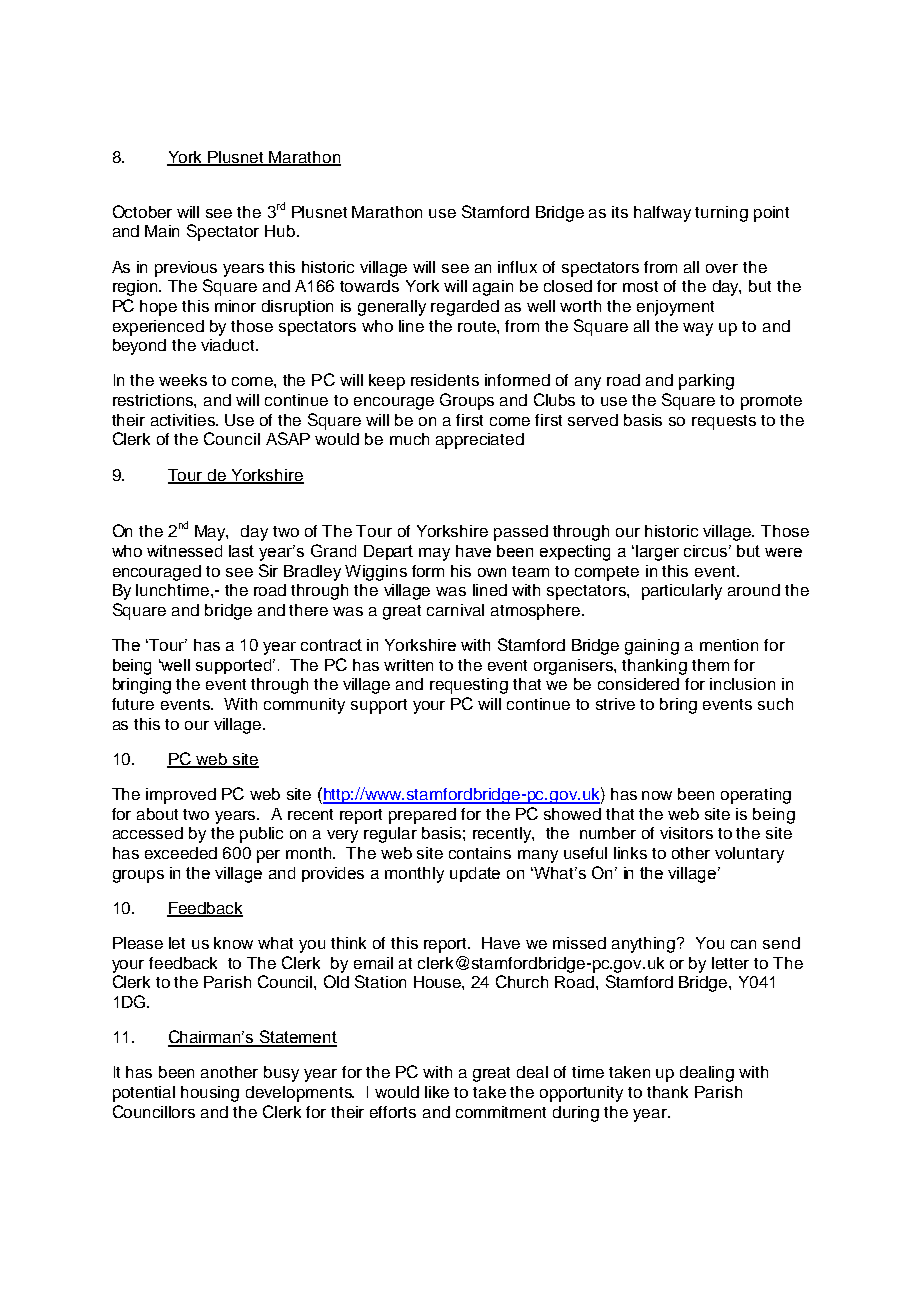 Image resolution: width=924 pixels, height=1308 pixels. What do you see at coordinates (469, 686) in the page?
I see `requesting` at bounding box center [469, 686].
